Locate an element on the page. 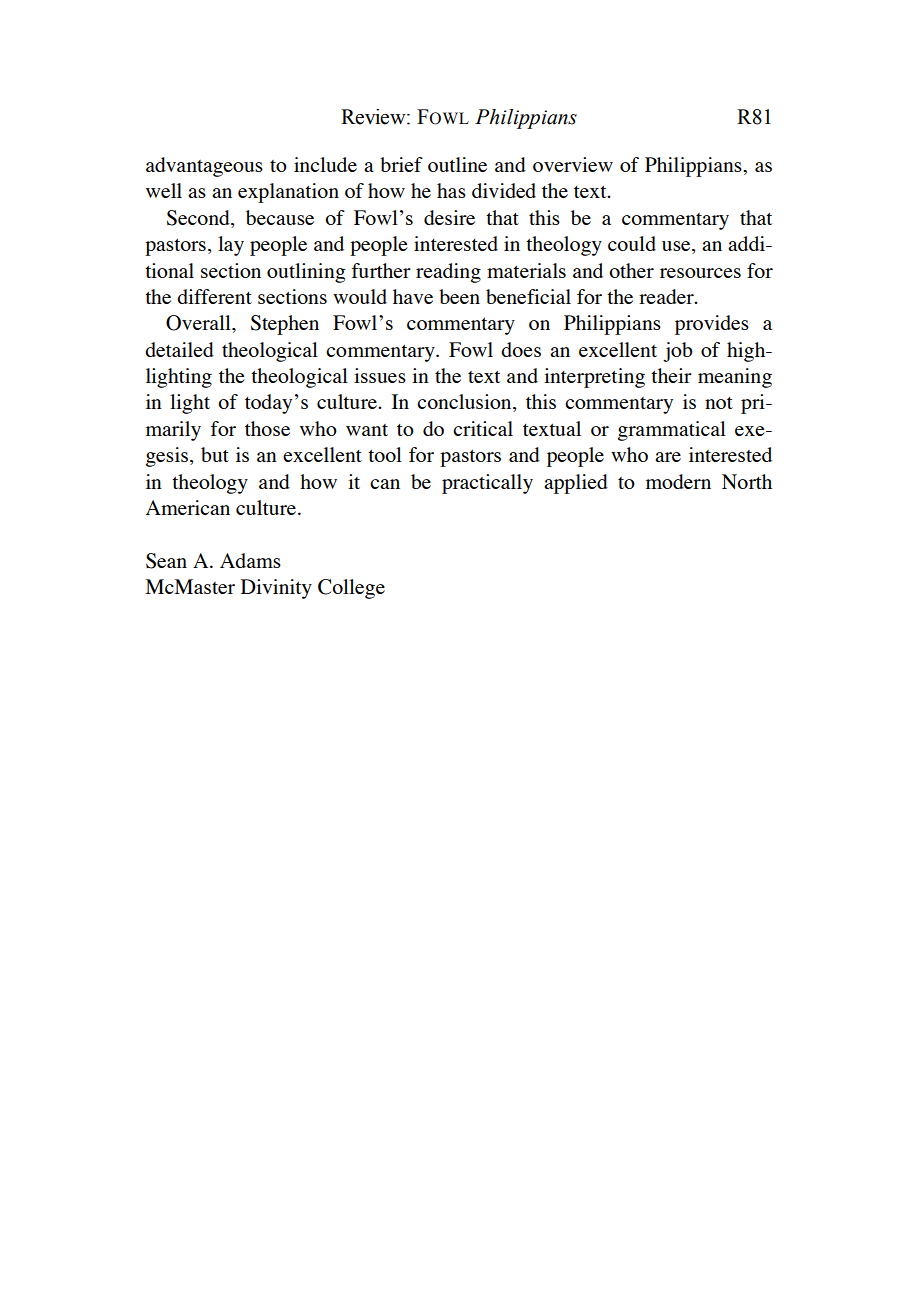  advantageous is located at coordinates (204, 167).
